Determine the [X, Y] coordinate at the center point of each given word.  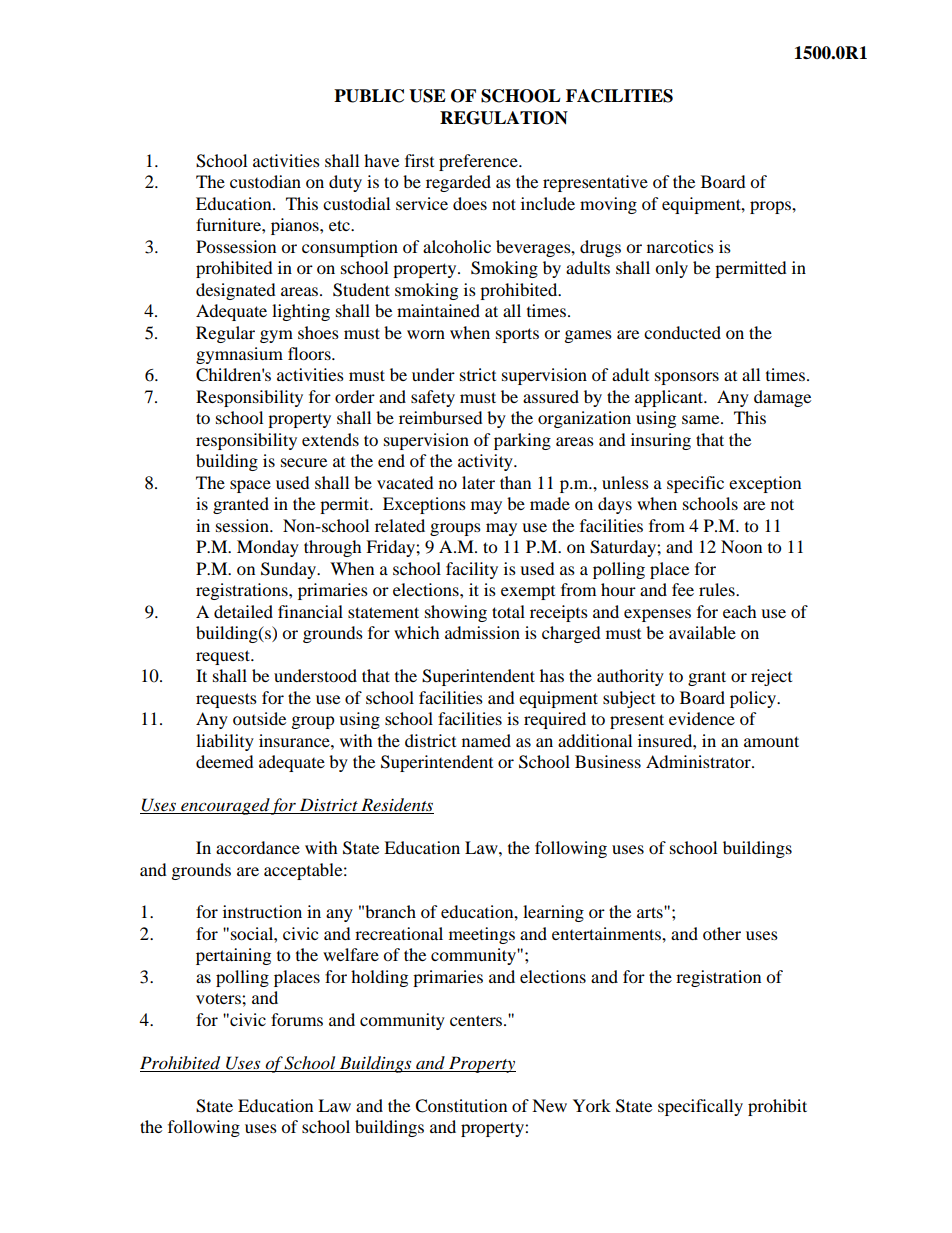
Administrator [699, 761]
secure [304, 462]
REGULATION [504, 118]
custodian [265, 181]
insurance [295, 740]
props [771, 207]
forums [297, 1019]
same [702, 419]
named [486, 740]
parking [522, 441]
